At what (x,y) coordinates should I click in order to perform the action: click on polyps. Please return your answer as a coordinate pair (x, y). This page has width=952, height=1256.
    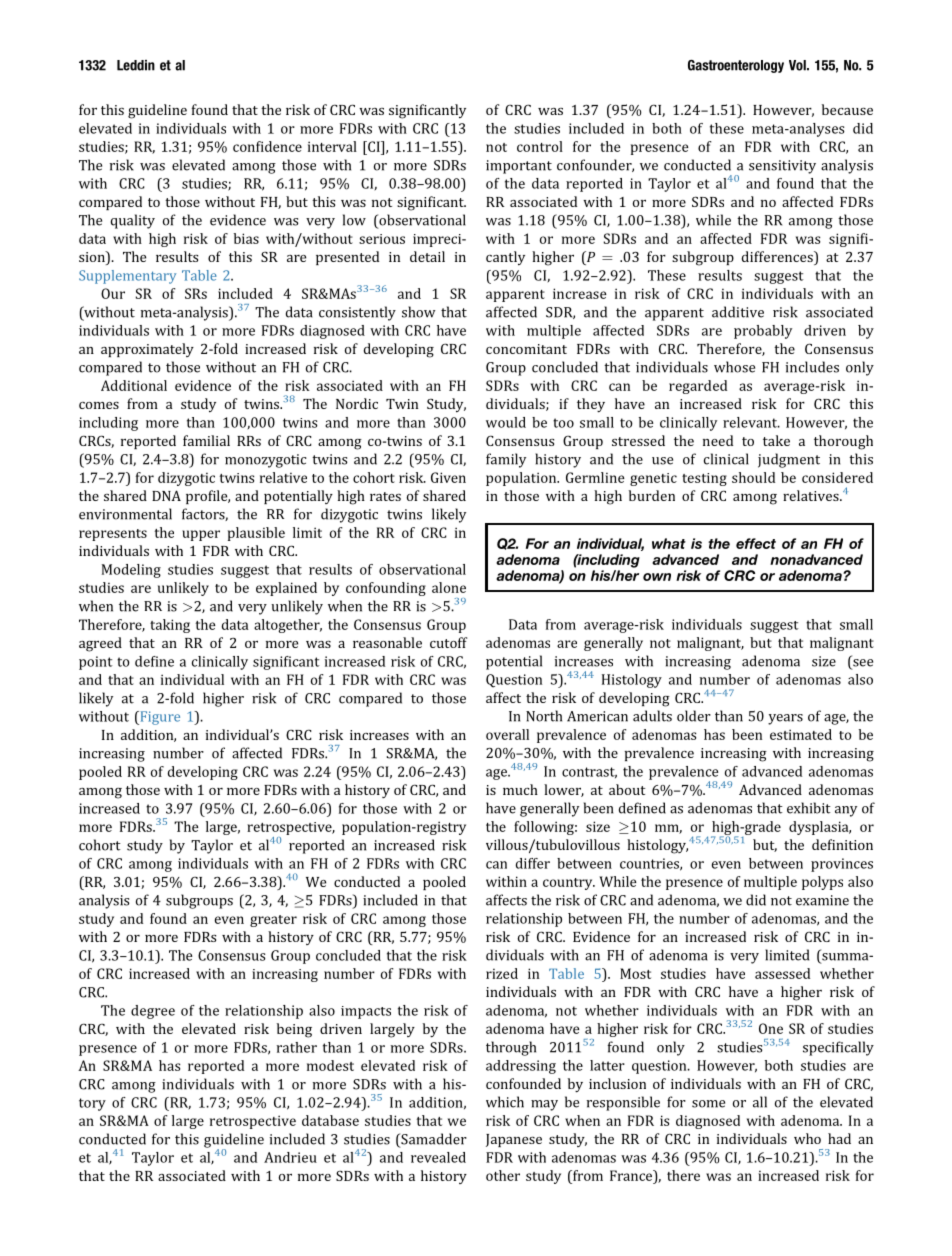
    Looking at the image, I should click on (822, 883).
